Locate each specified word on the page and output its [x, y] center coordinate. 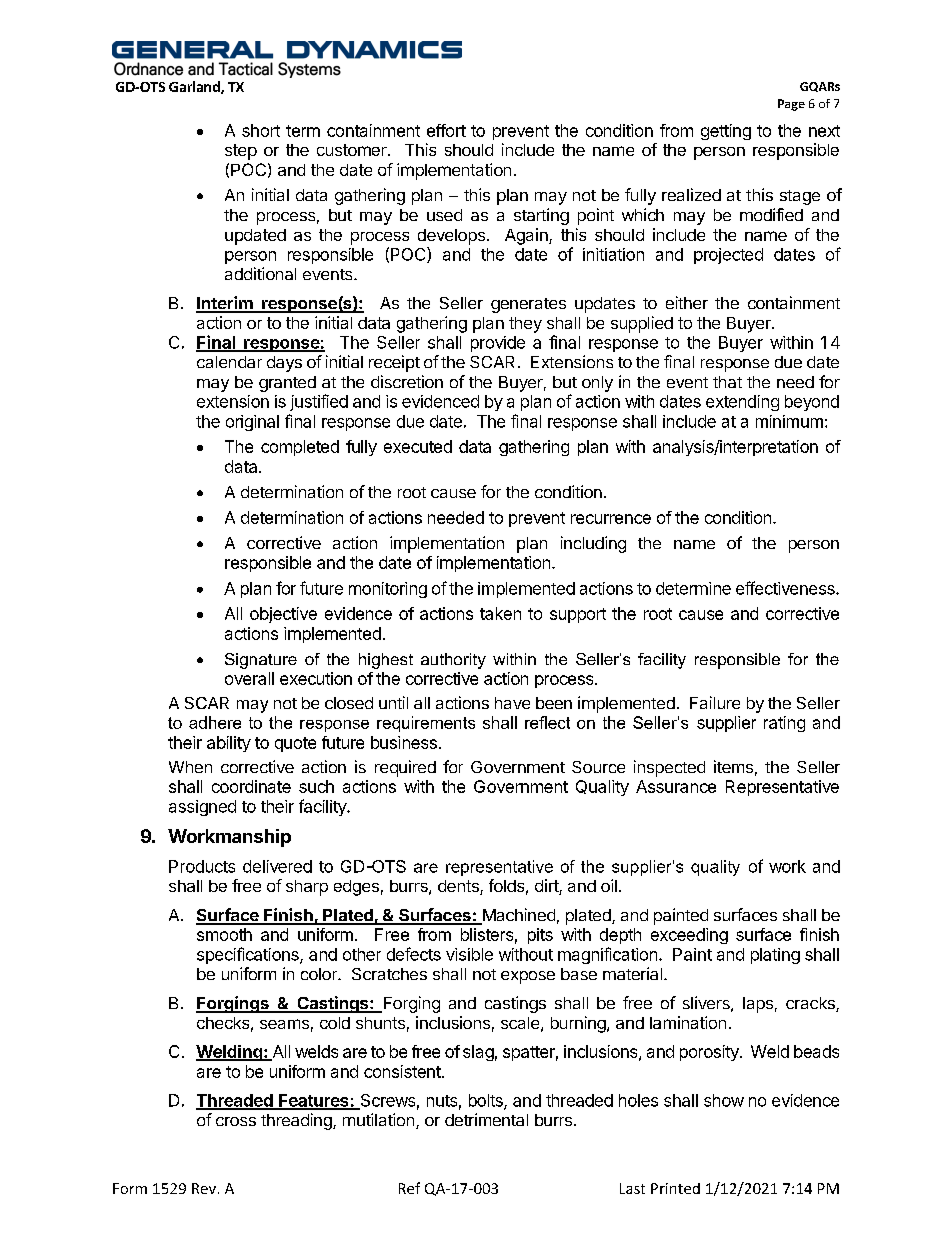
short [261, 130]
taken [500, 613]
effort [446, 130]
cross [236, 1121]
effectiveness [786, 588]
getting [726, 132]
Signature [261, 661]
